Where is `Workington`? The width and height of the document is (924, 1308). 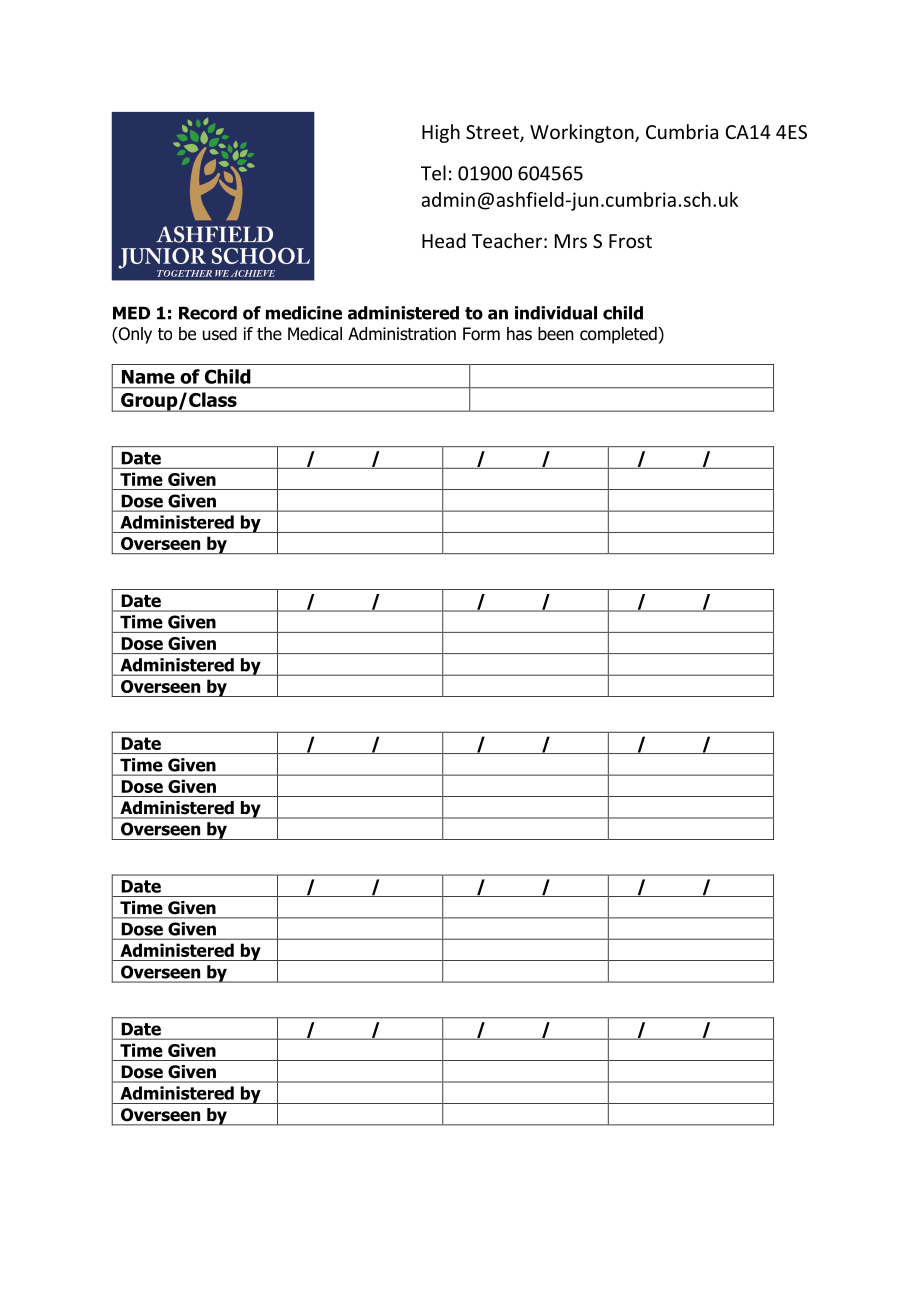
Workington is located at coordinates (583, 133).
